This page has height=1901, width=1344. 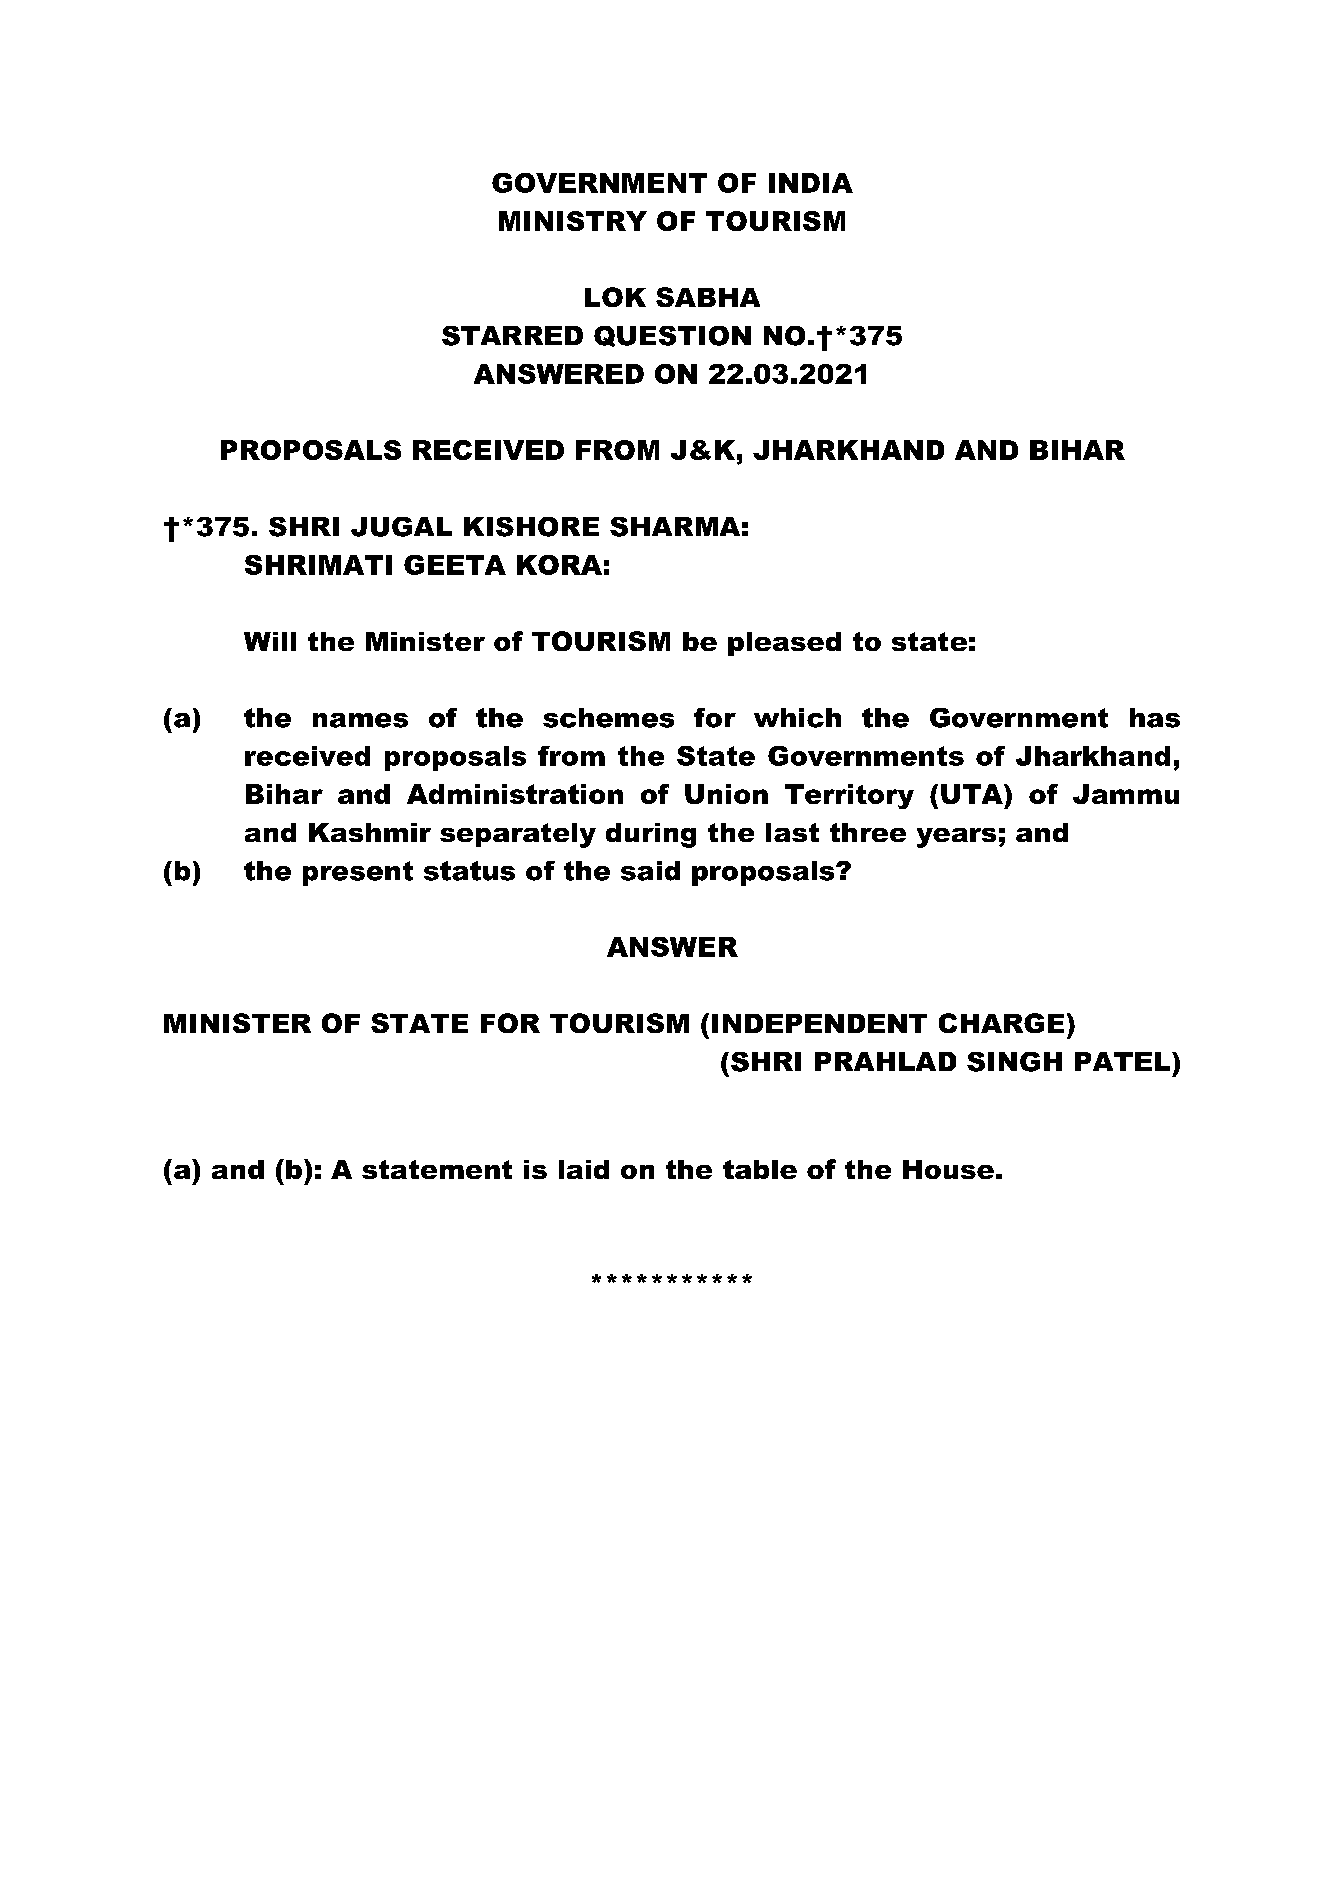 What do you see at coordinates (811, 183) in the page?
I see `INDIA` at bounding box center [811, 183].
